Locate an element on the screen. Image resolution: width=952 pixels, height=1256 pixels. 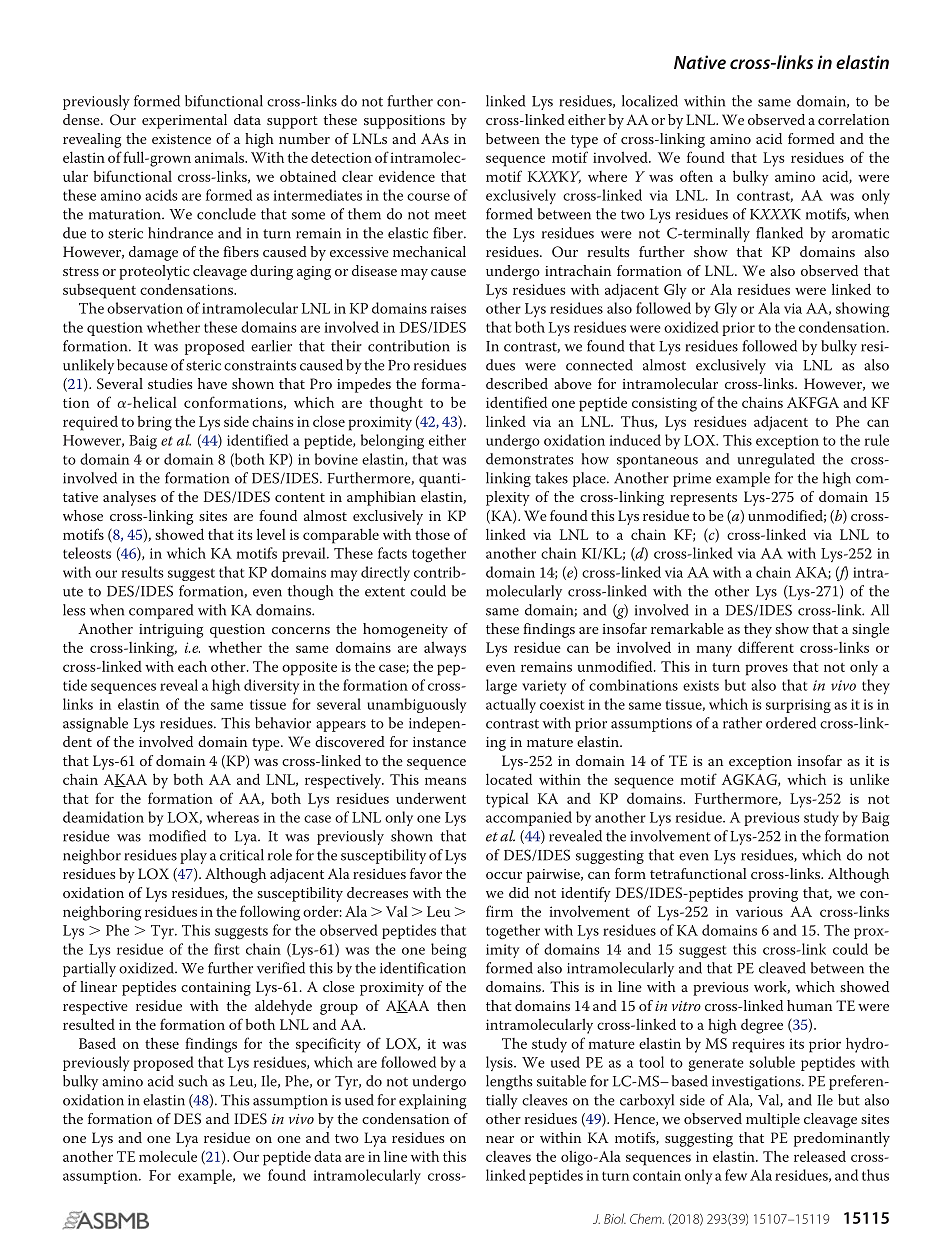
molecule is located at coordinates (168, 1156).
